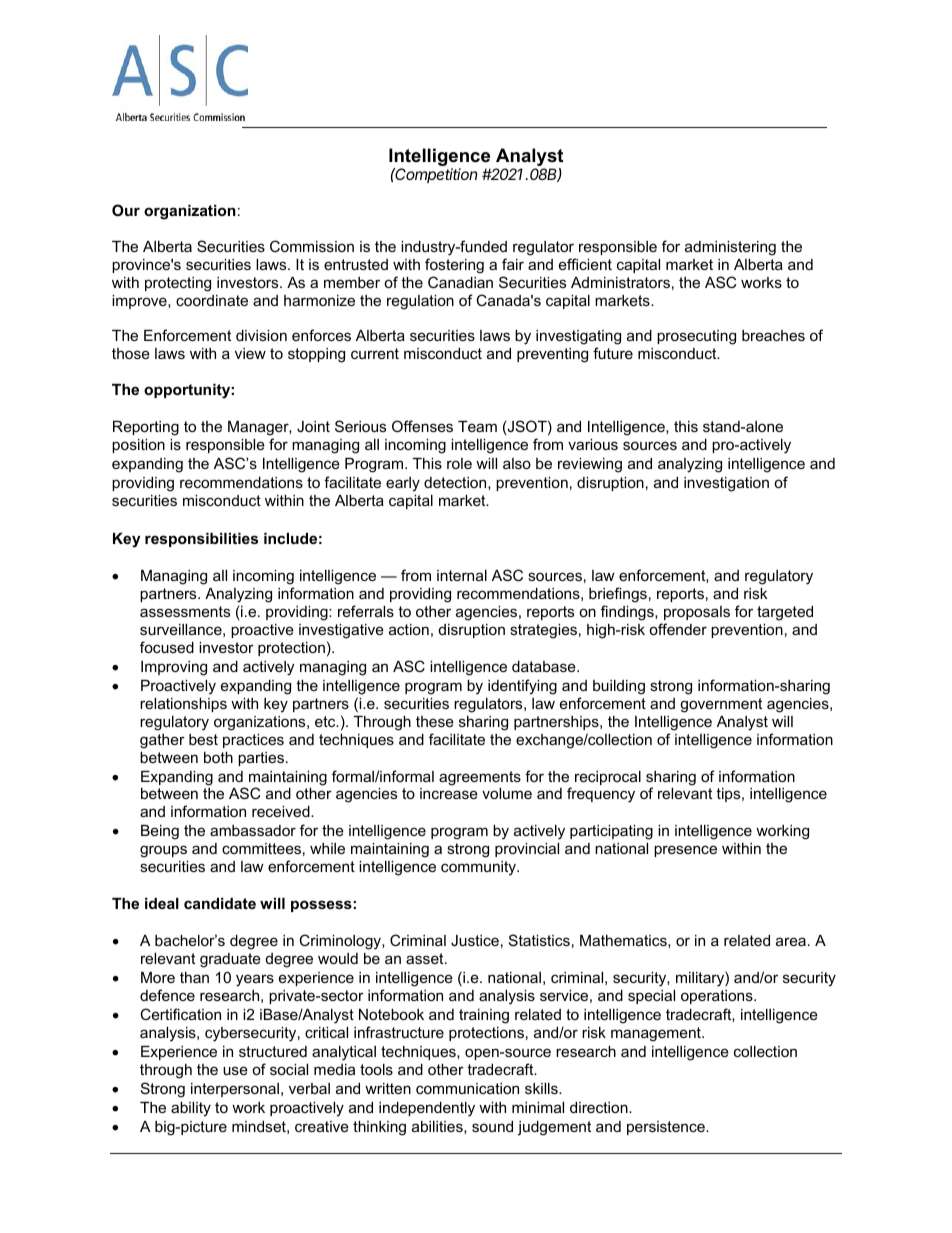 Image resolution: width=952 pixels, height=1233 pixels. Describe the element at coordinates (726, 484) in the screenshot. I see `investigation` at that location.
